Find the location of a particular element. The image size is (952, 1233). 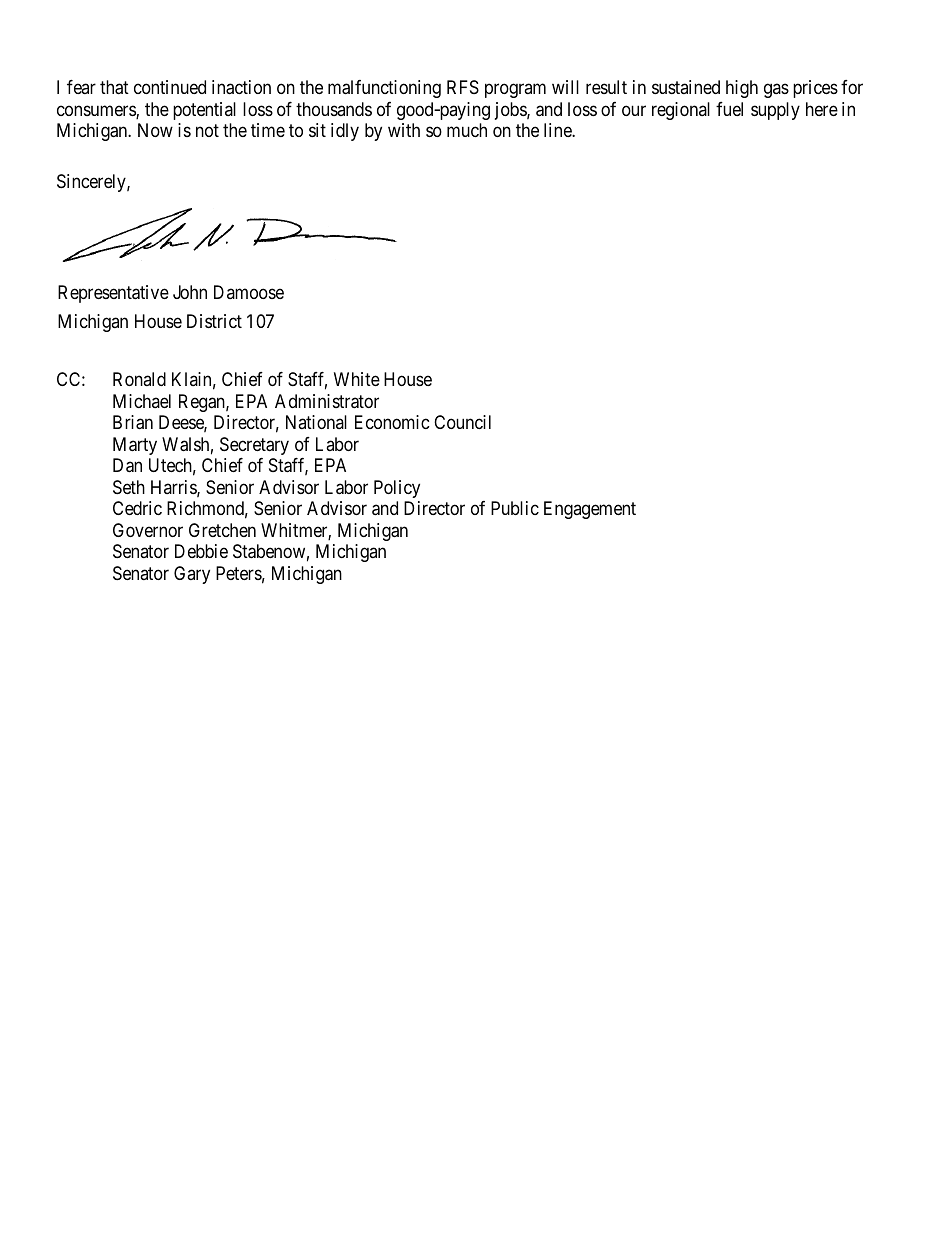

John is located at coordinates (190, 292).
